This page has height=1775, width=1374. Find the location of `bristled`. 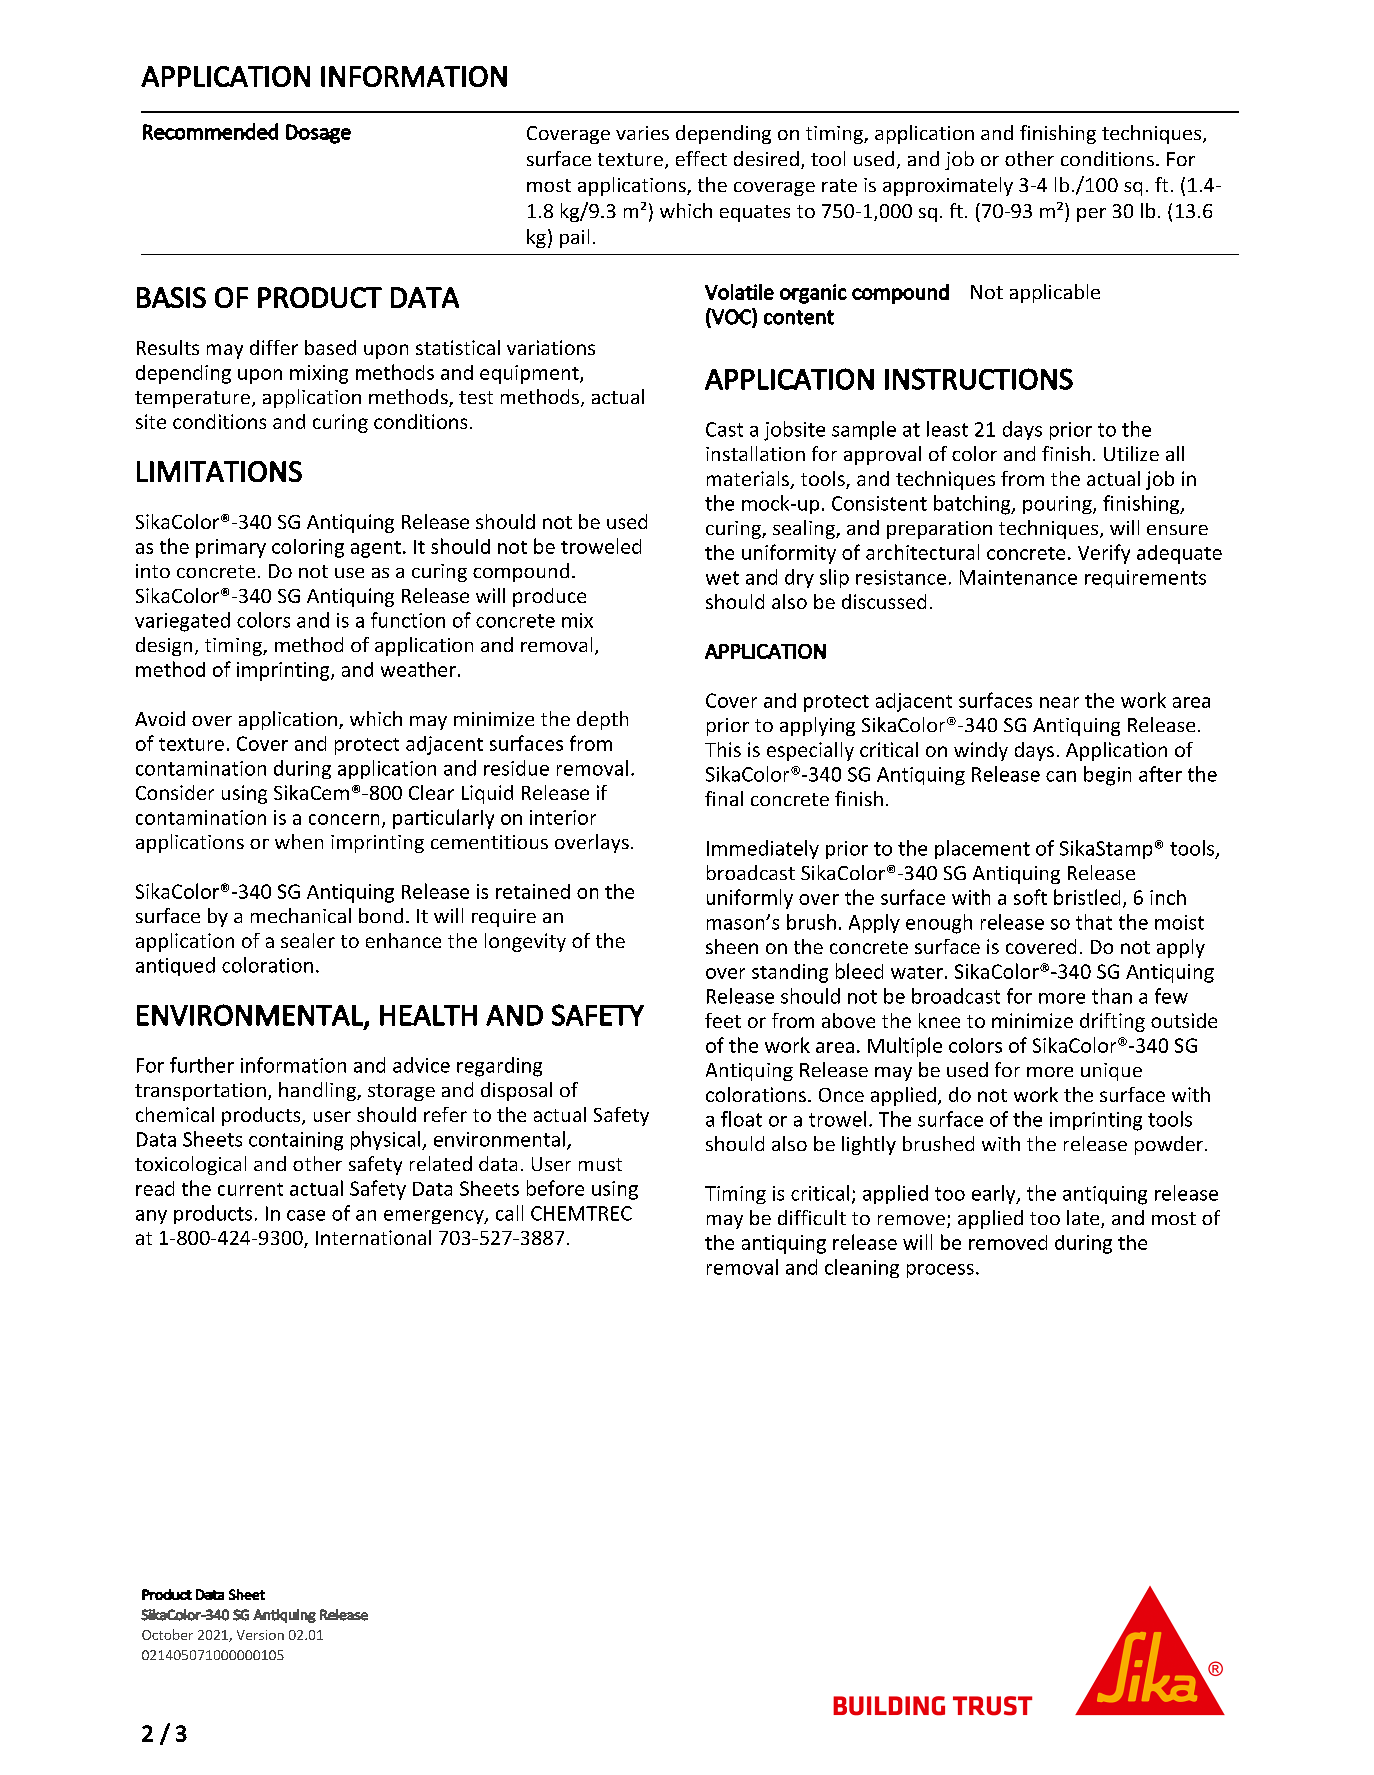

bristled is located at coordinates (1087, 897).
